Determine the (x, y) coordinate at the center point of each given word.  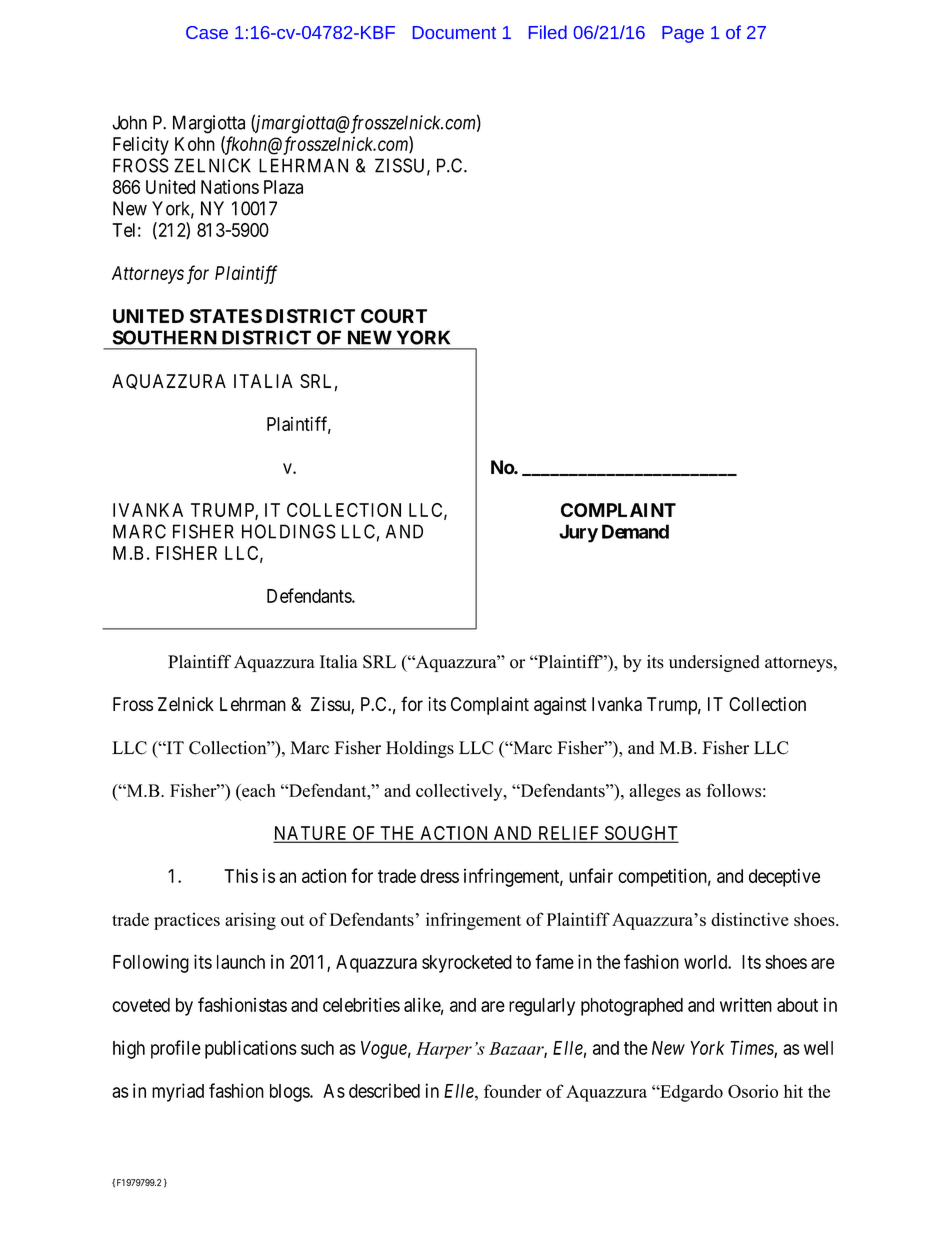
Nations (230, 187)
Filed (548, 32)
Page (683, 34)
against (560, 706)
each (258, 792)
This (241, 875)
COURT (394, 316)
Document (454, 32)
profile (176, 1049)
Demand (635, 531)
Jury (578, 533)
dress (439, 876)
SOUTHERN (164, 337)
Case (207, 32)
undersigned (714, 663)
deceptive (784, 877)
